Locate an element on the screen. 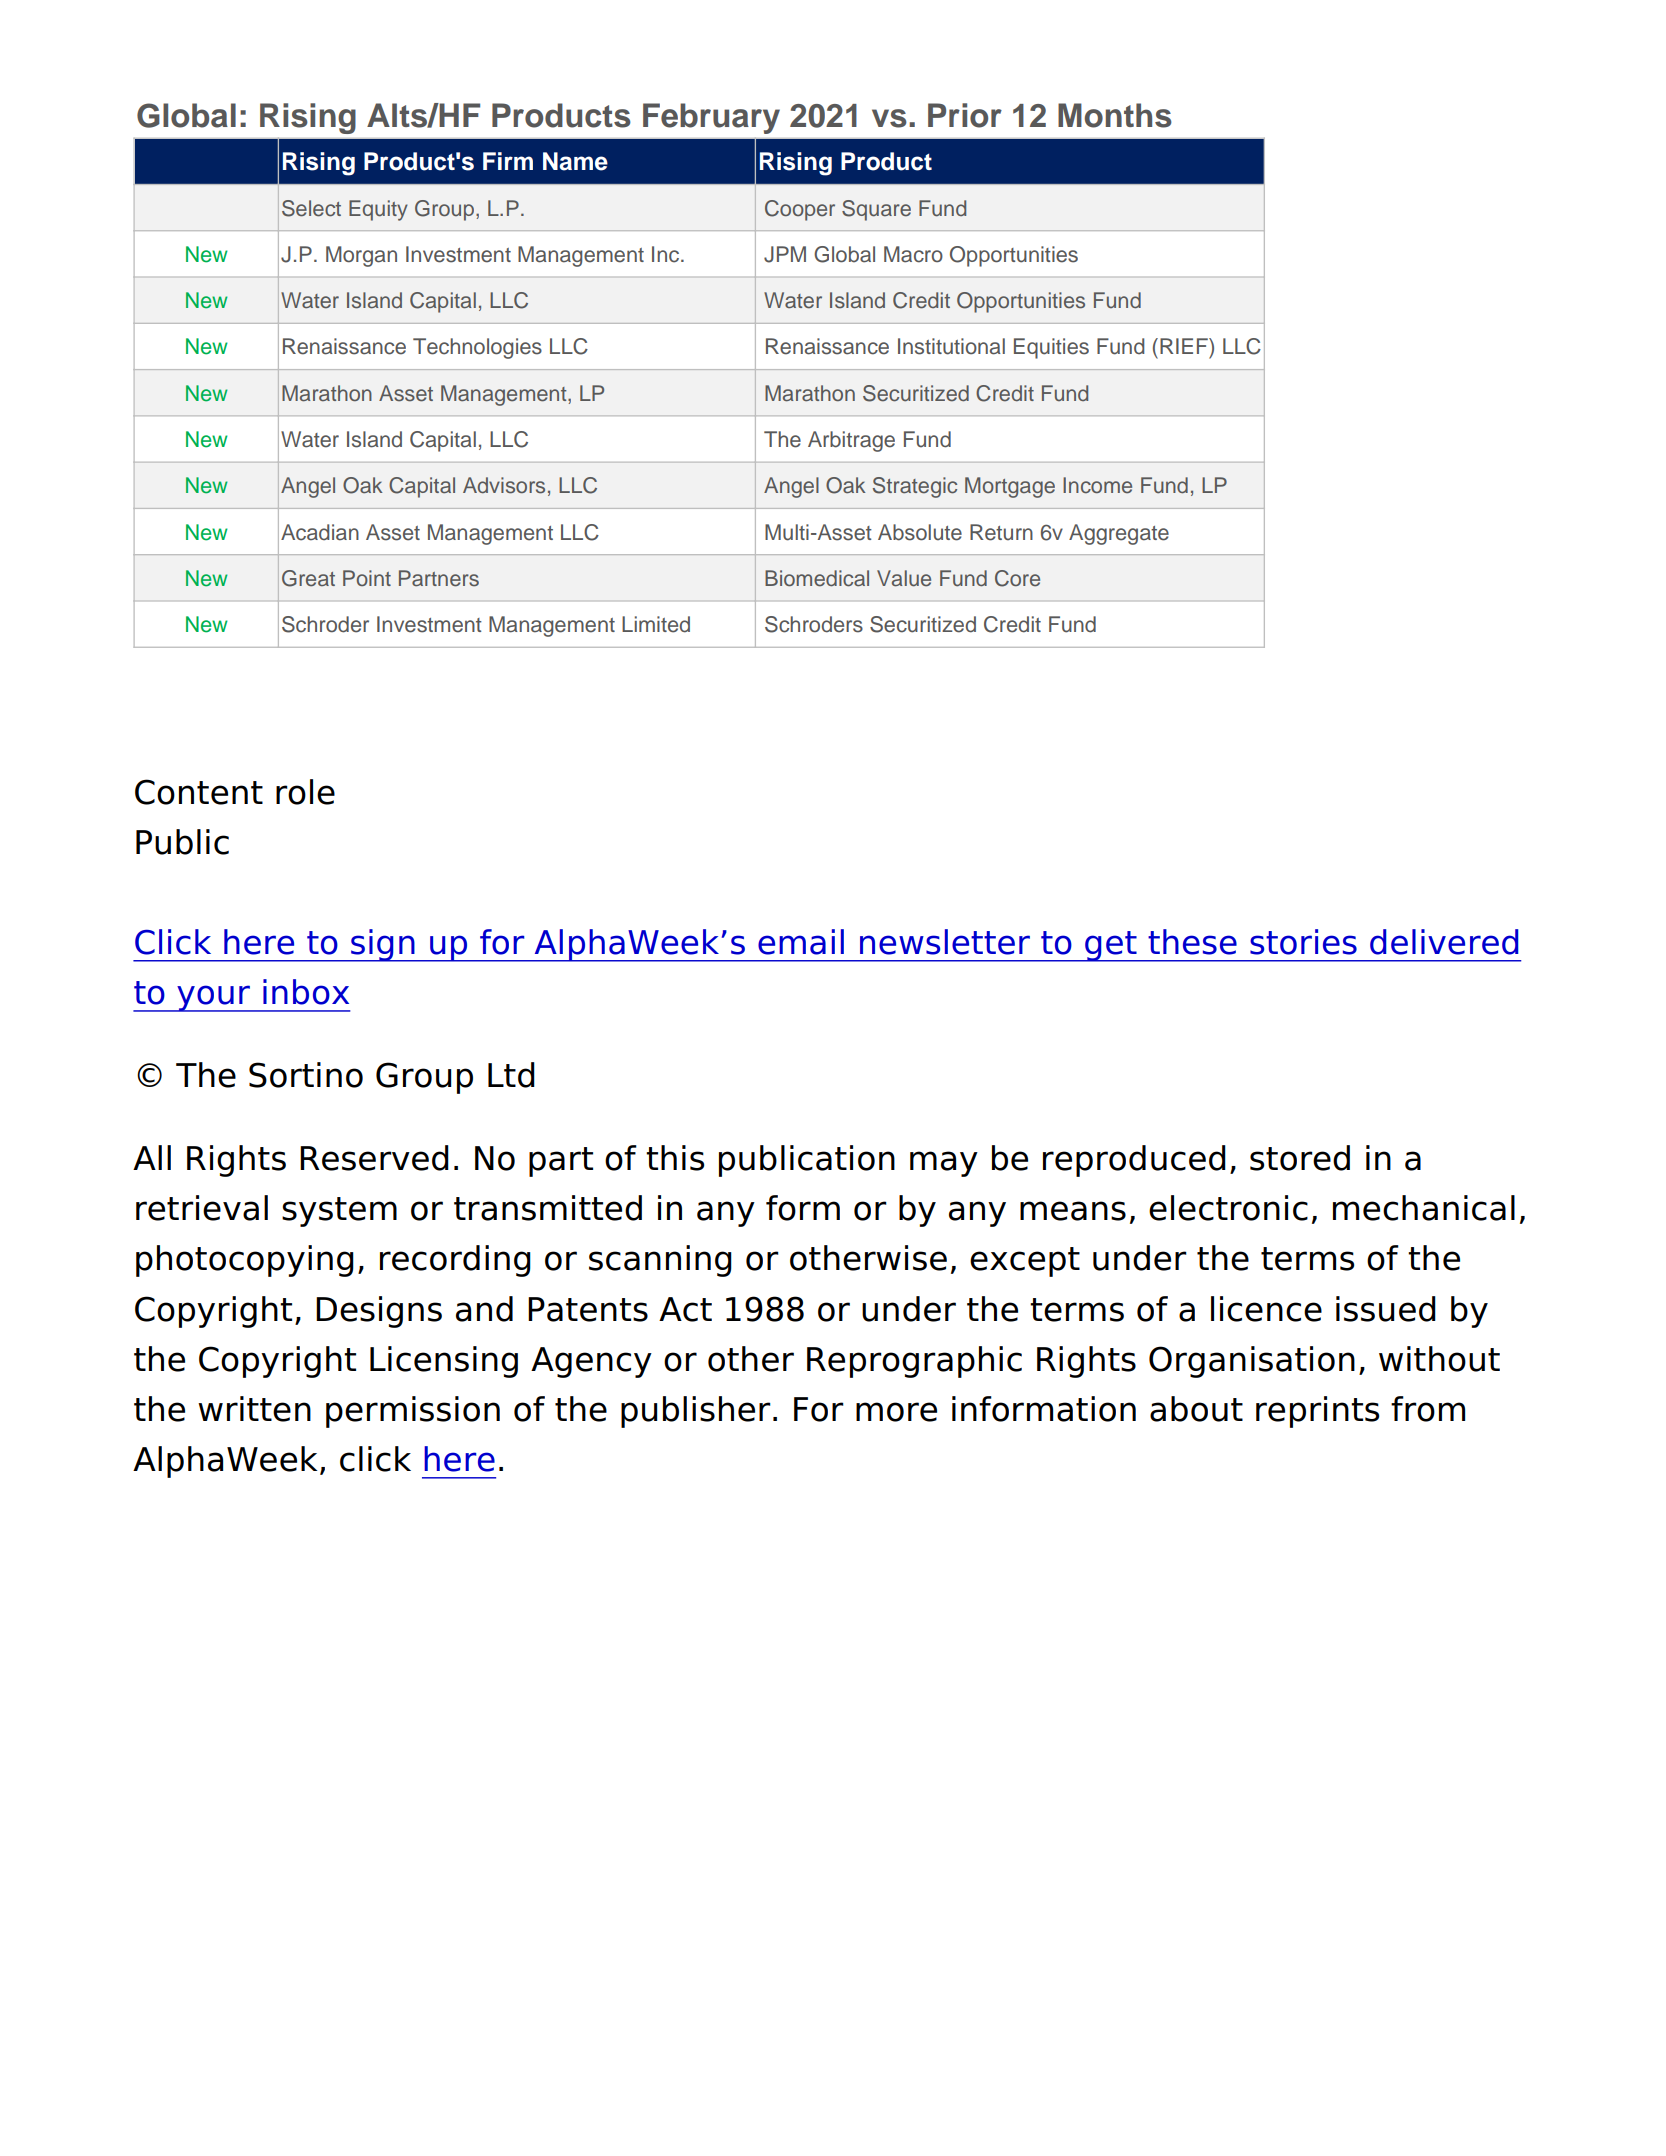 Image resolution: width=1666 pixels, height=2156 pixels. inbox is located at coordinates (306, 992).
